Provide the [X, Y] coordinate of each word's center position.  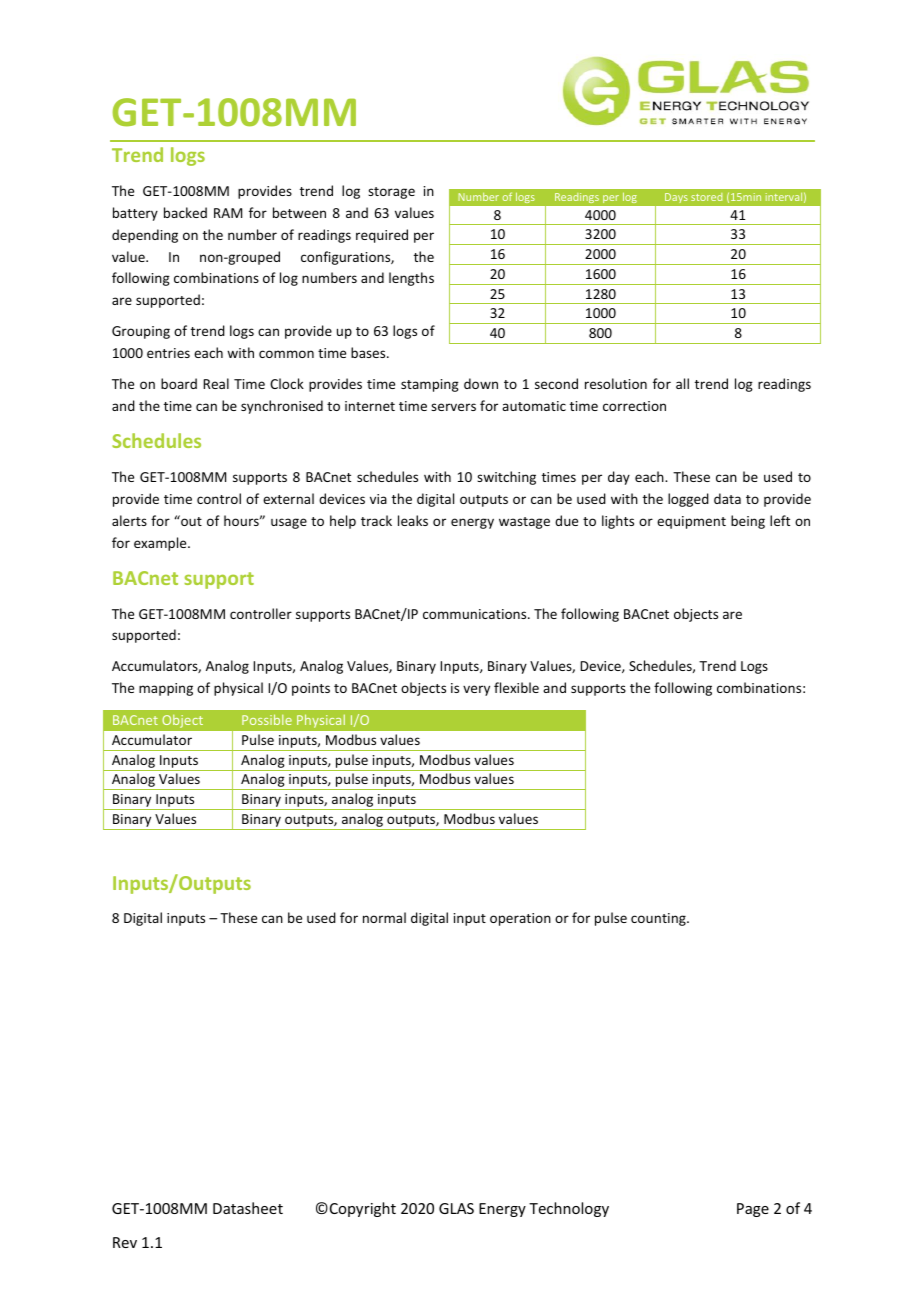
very [476, 690]
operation [520, 919]
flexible [516, 687]
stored [706, 197]
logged [688, 500]
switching [506, 478]
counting [659, 919]
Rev [125, 1242]
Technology [569, 1209]
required [382, 236]
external [288, 498]
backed [185, 212]
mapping [166, 689]
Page [753, 1210]
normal [384, 917]
